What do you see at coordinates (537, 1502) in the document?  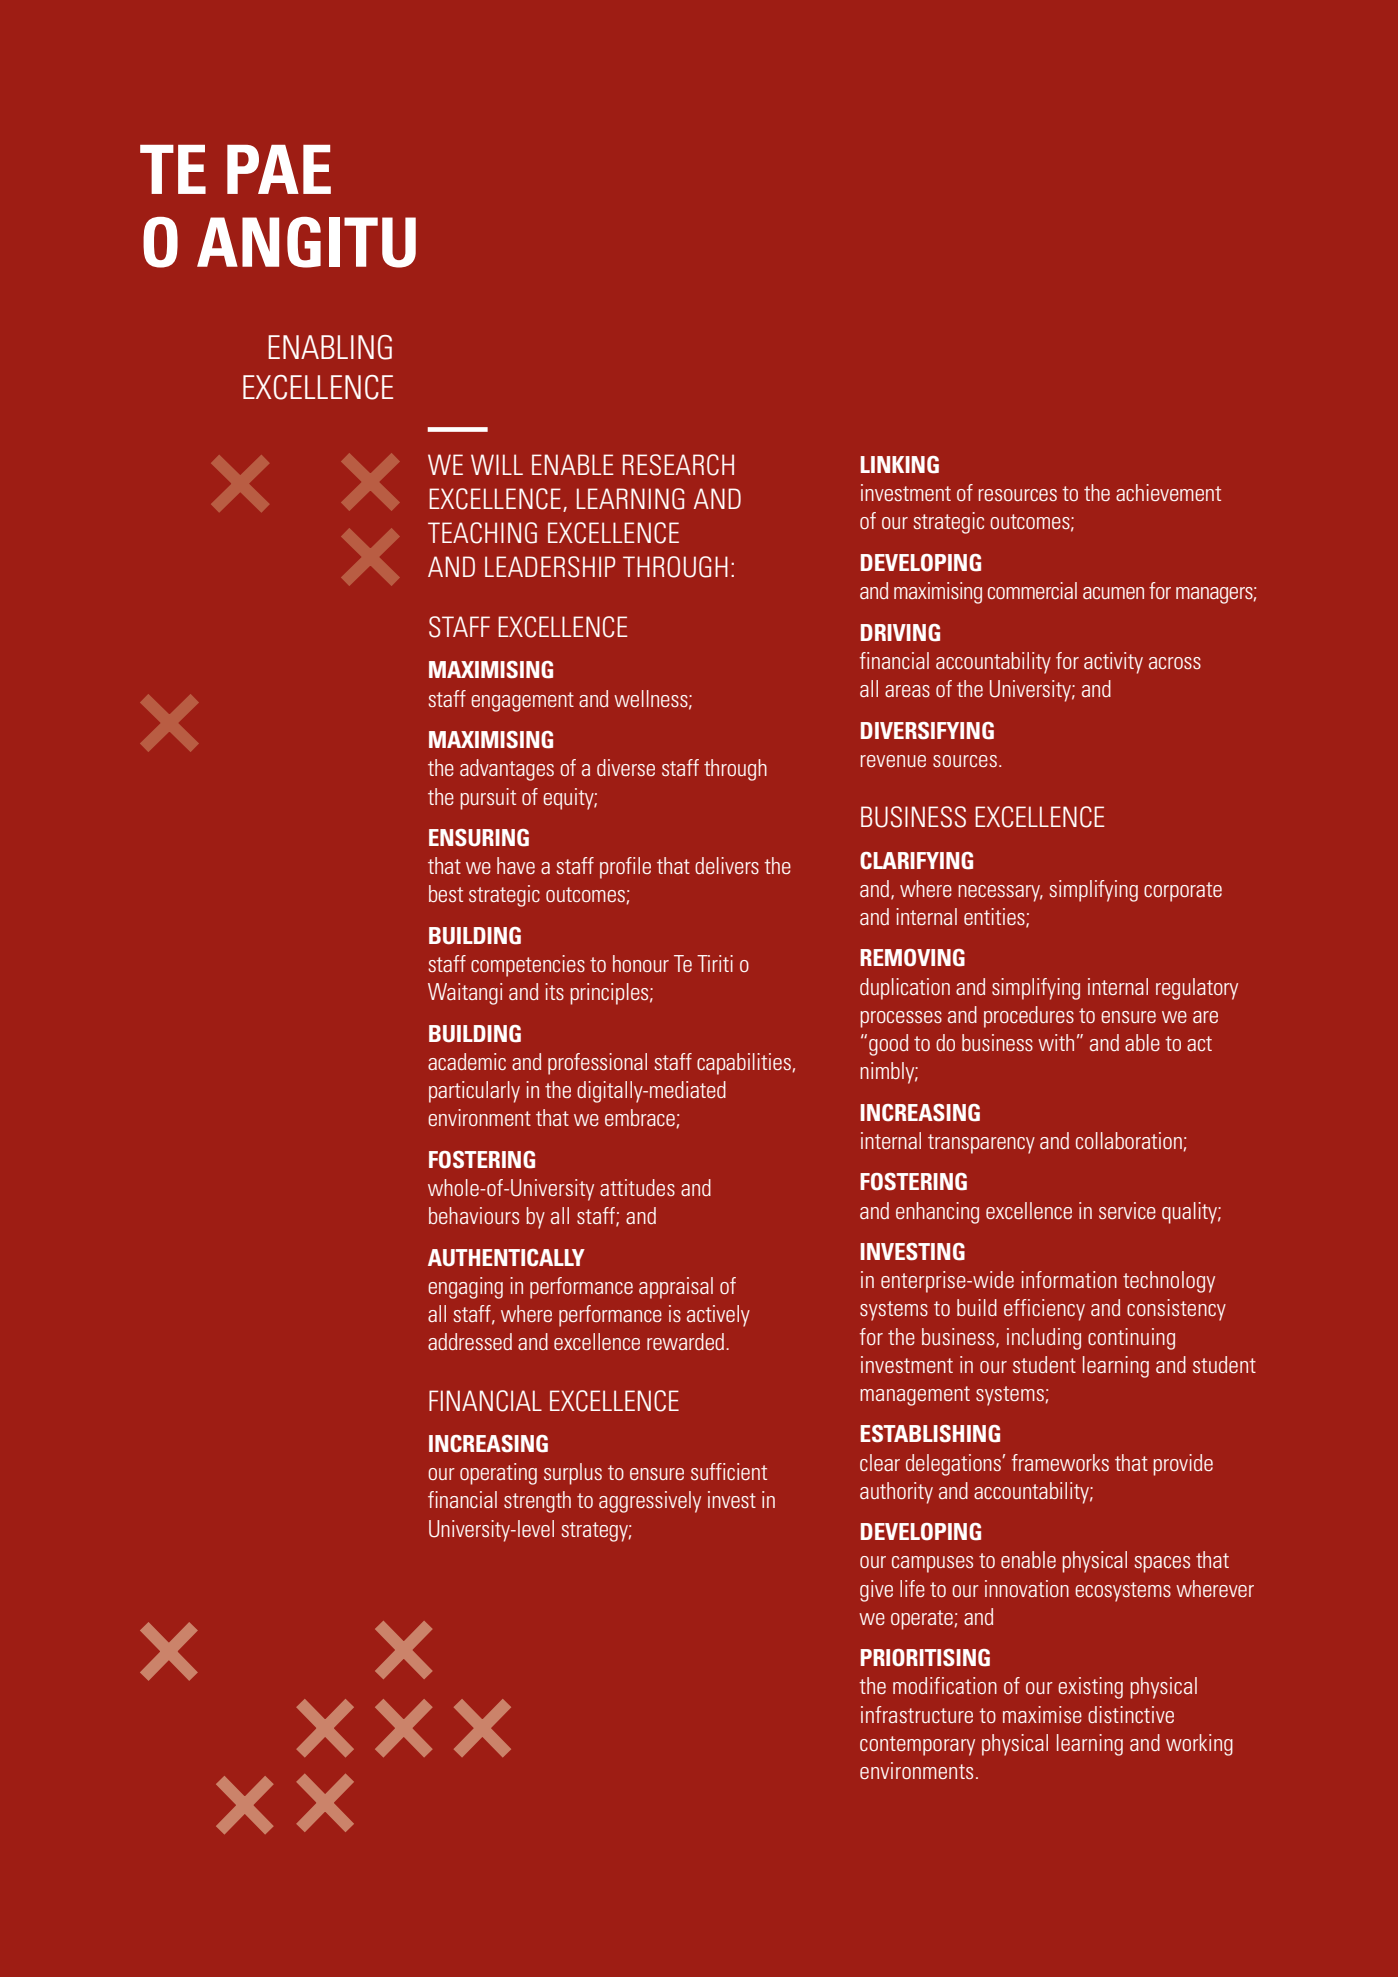 I see `strength` at bounding box center [537, 1502].
